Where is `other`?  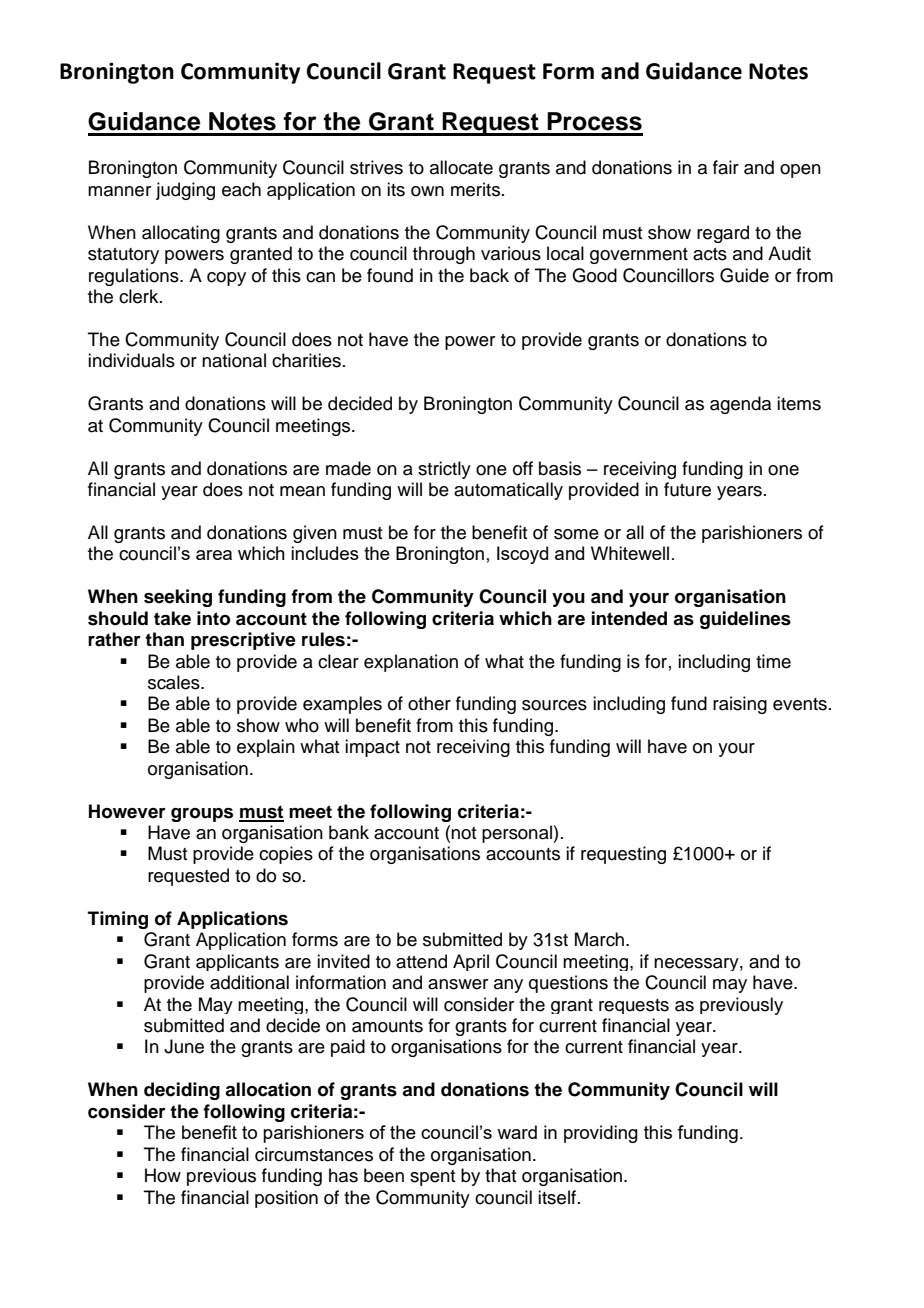
other is located at coordinates (429, 703).
